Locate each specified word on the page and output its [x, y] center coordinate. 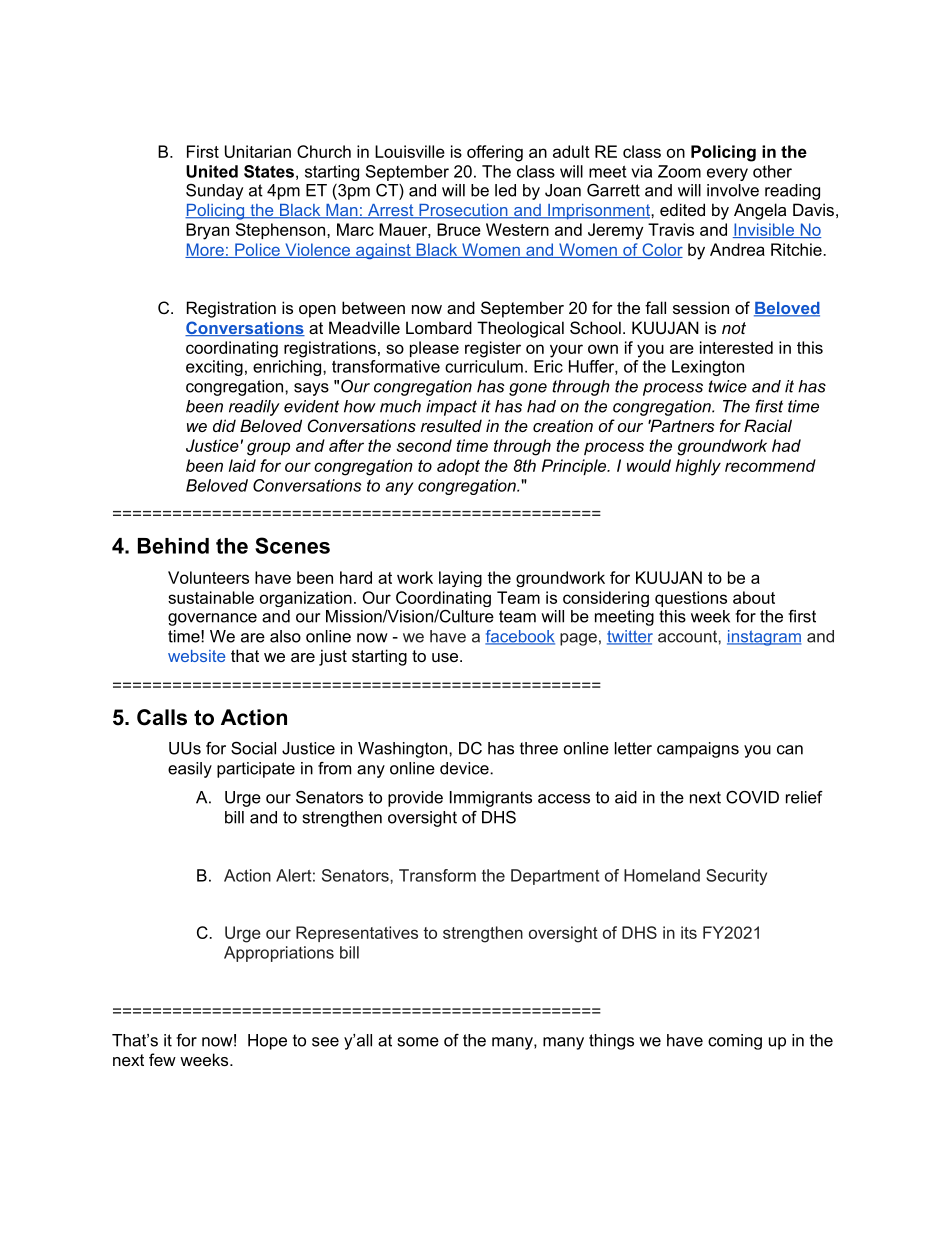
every [727, 174]
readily [254, 408]
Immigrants [491, 799]
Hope [267, 1042]
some [418, 1042]
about [754, 597]
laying [460, 579]
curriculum [484, 366]
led [505, 190]
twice [727, 386]
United [212, 171]
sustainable [211, 597]
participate [256, 770]
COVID [752, 797]
